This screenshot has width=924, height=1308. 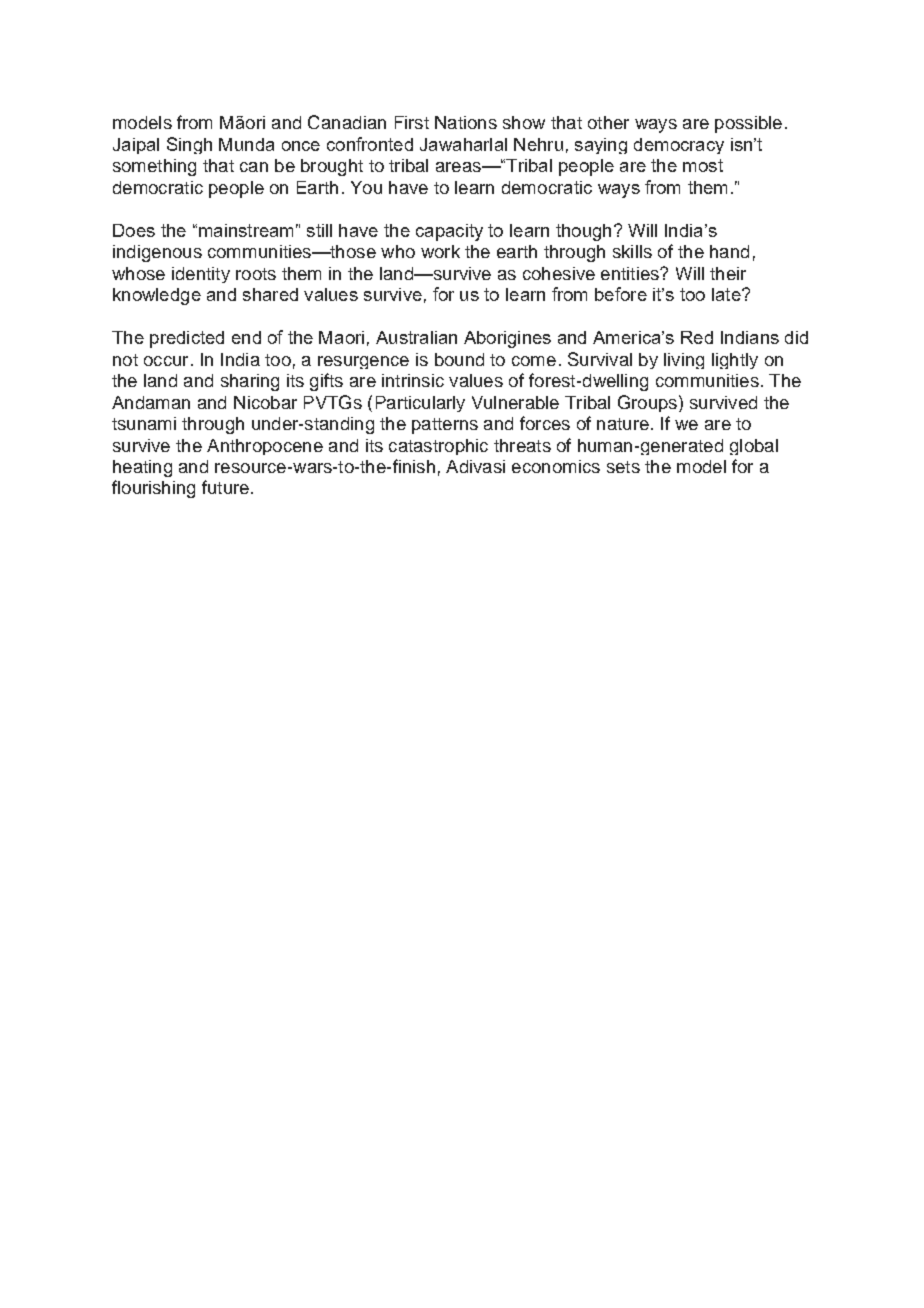 What do you see at coordinates (556, 466) in the screenshot?
I see `economics` at bounding box center [556, 466].
